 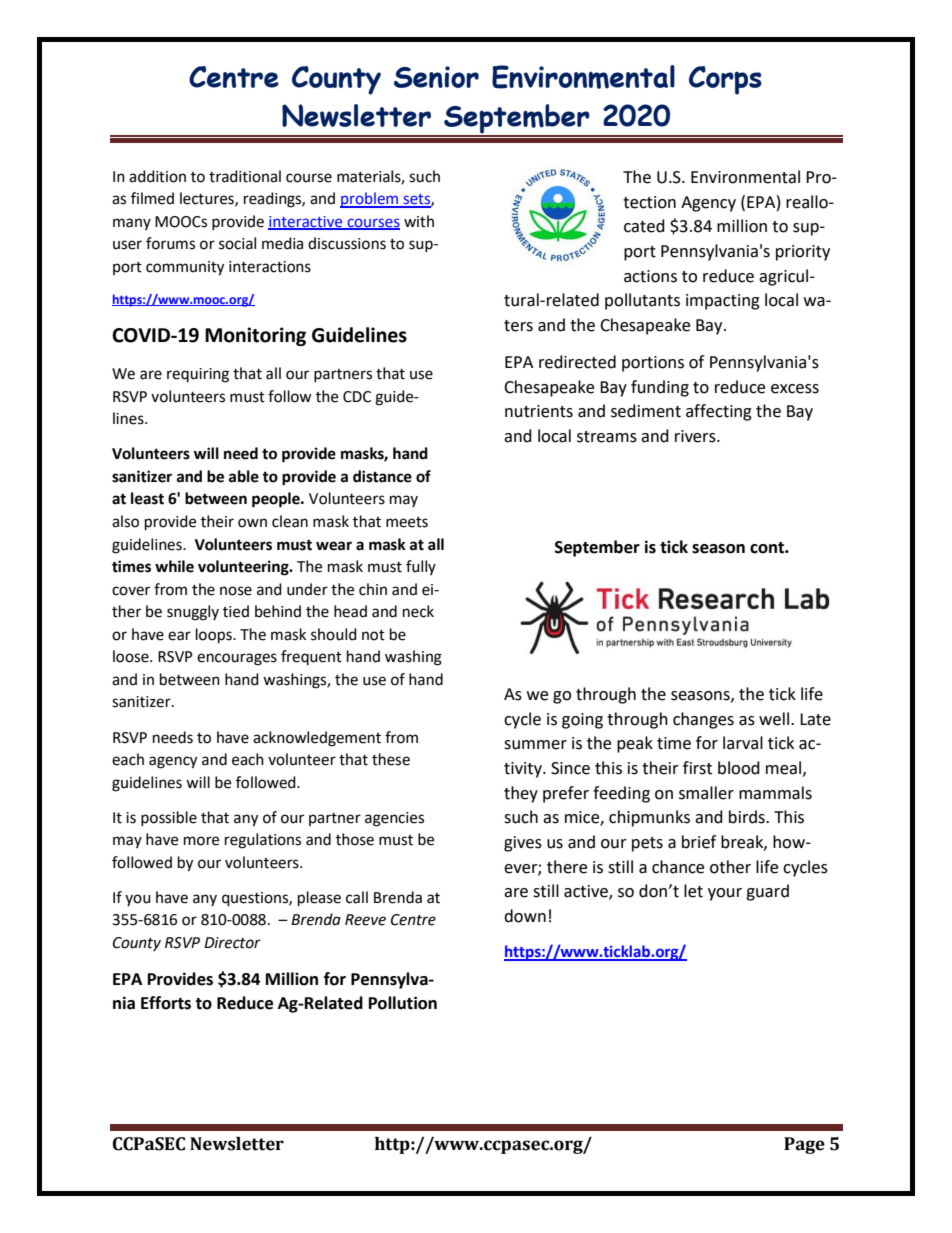 I want to click on blood, so click(x=739, y=768).
